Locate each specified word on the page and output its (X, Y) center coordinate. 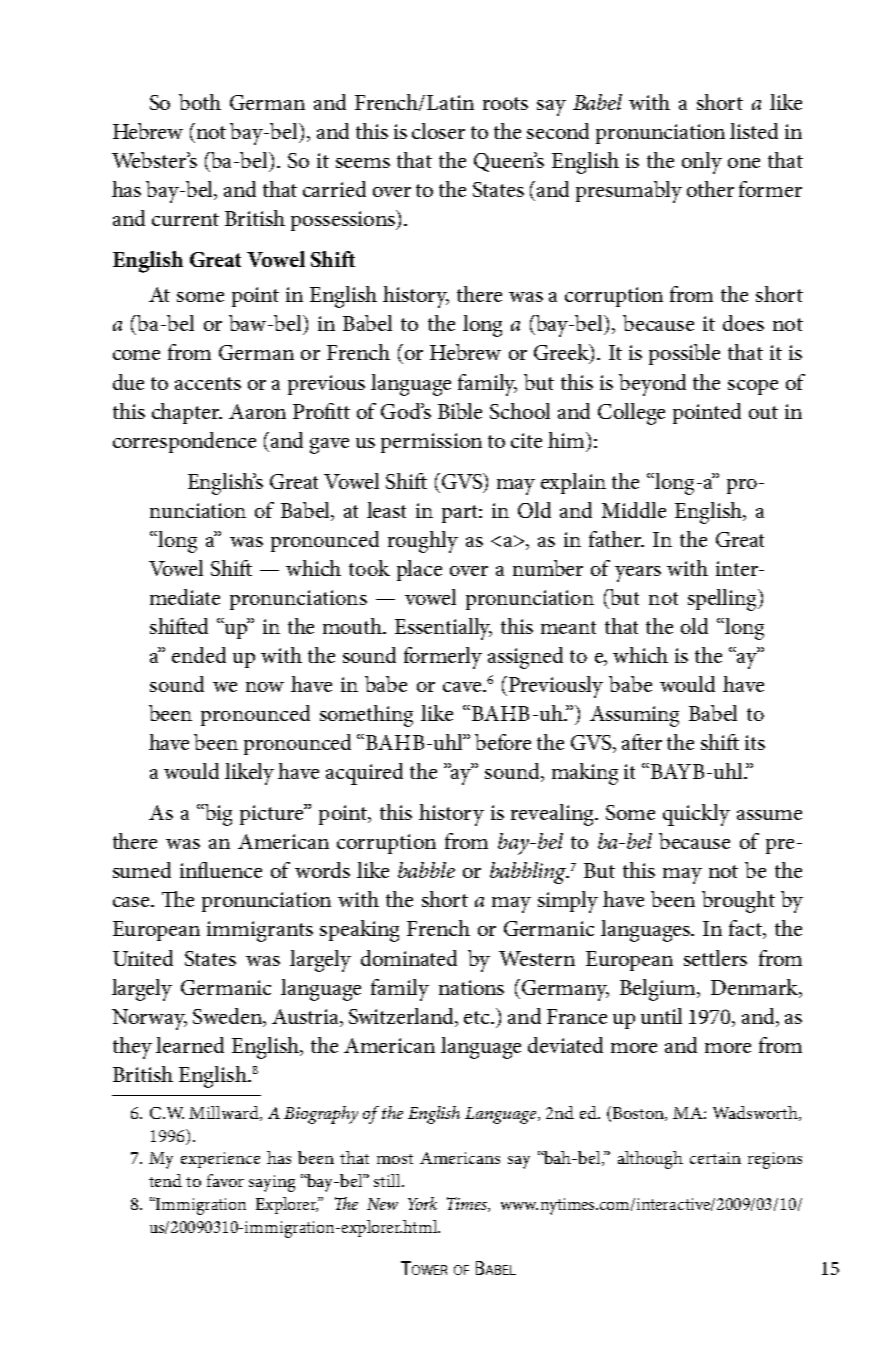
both (200, 102)
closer (438, 131)
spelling (724, 600)
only (702, 163)
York (422, 1203)
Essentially (443, 629)
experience (220, 1160)
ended (199, 655)
